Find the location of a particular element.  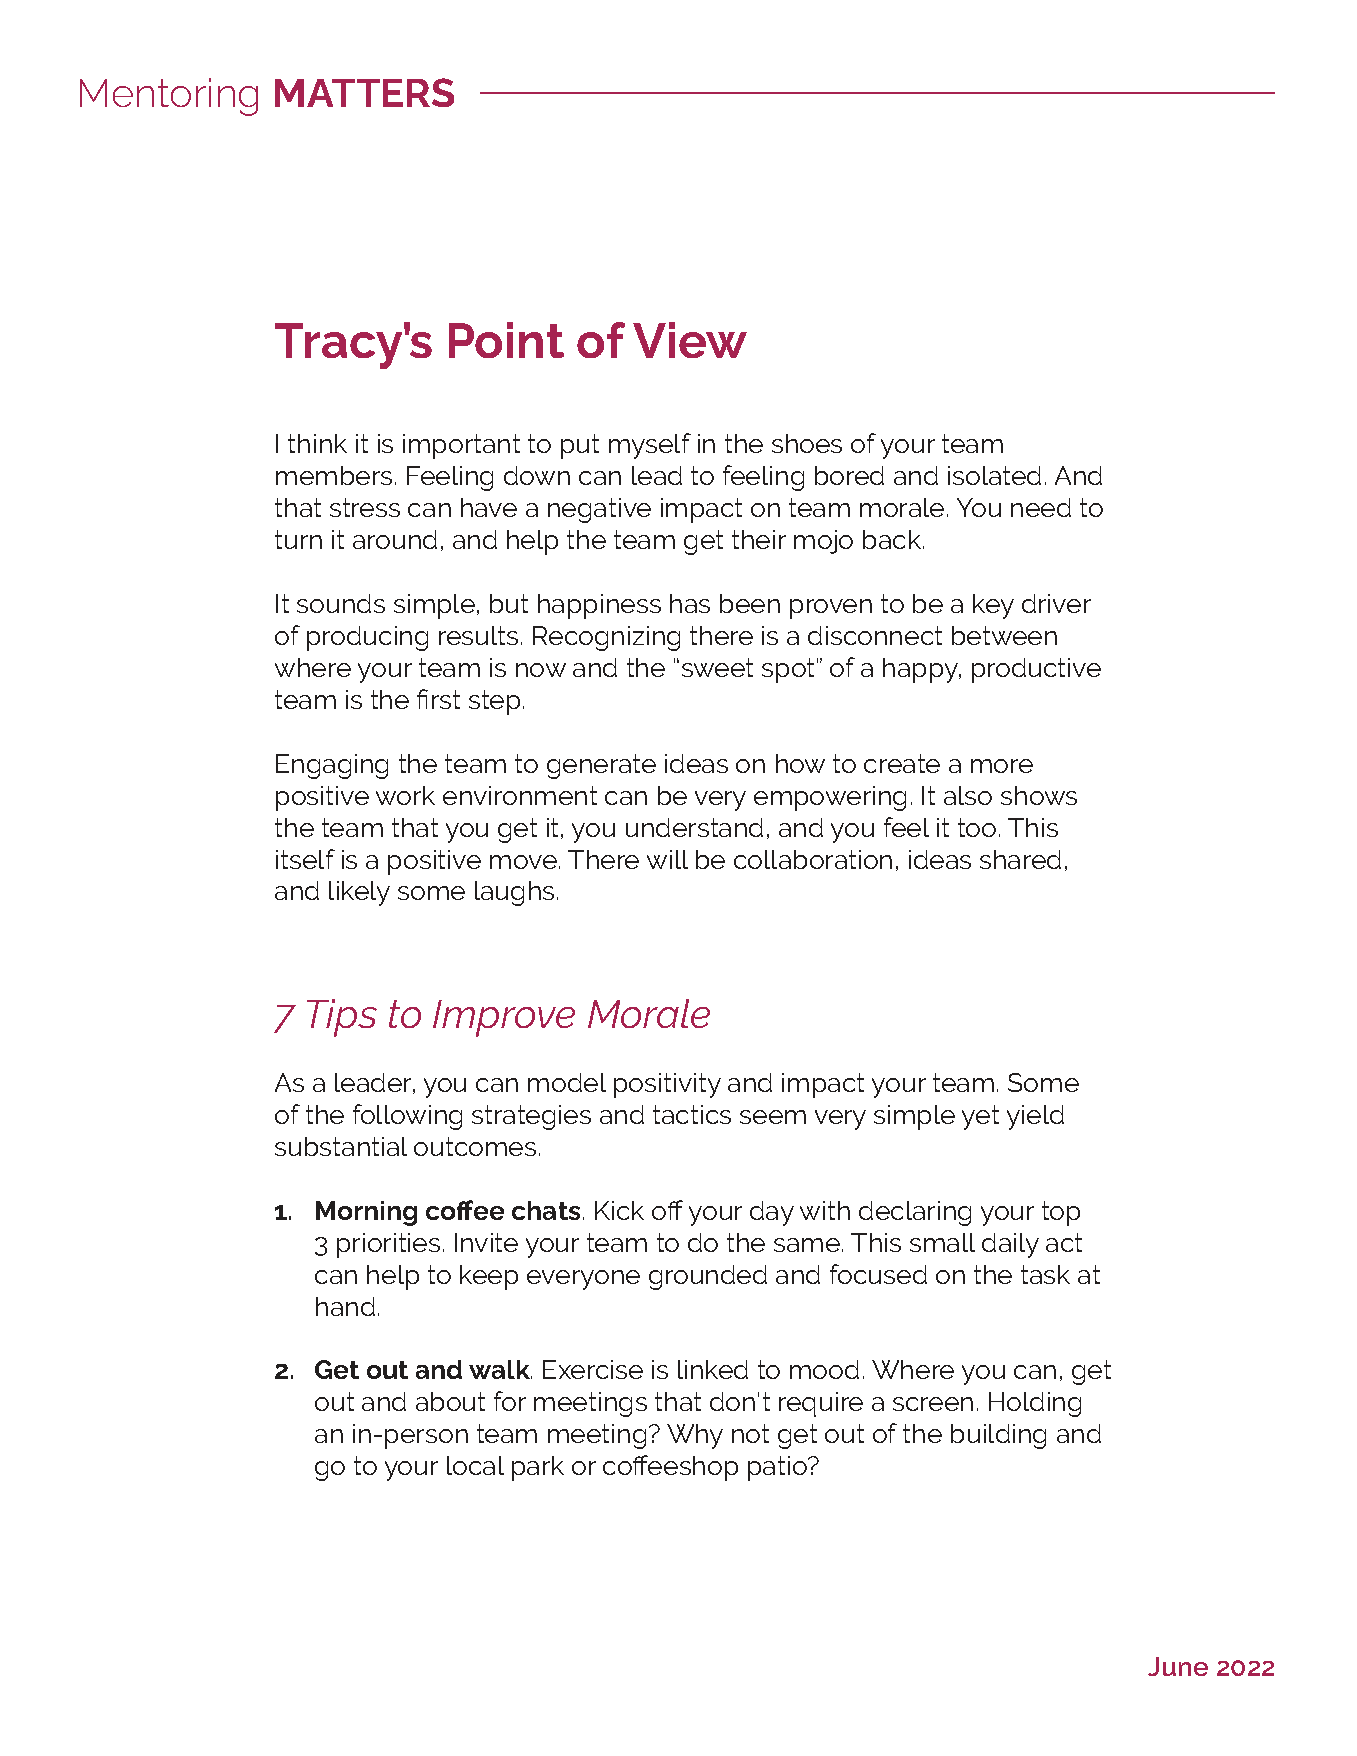

patio is located at coordinates (778, 1468).
